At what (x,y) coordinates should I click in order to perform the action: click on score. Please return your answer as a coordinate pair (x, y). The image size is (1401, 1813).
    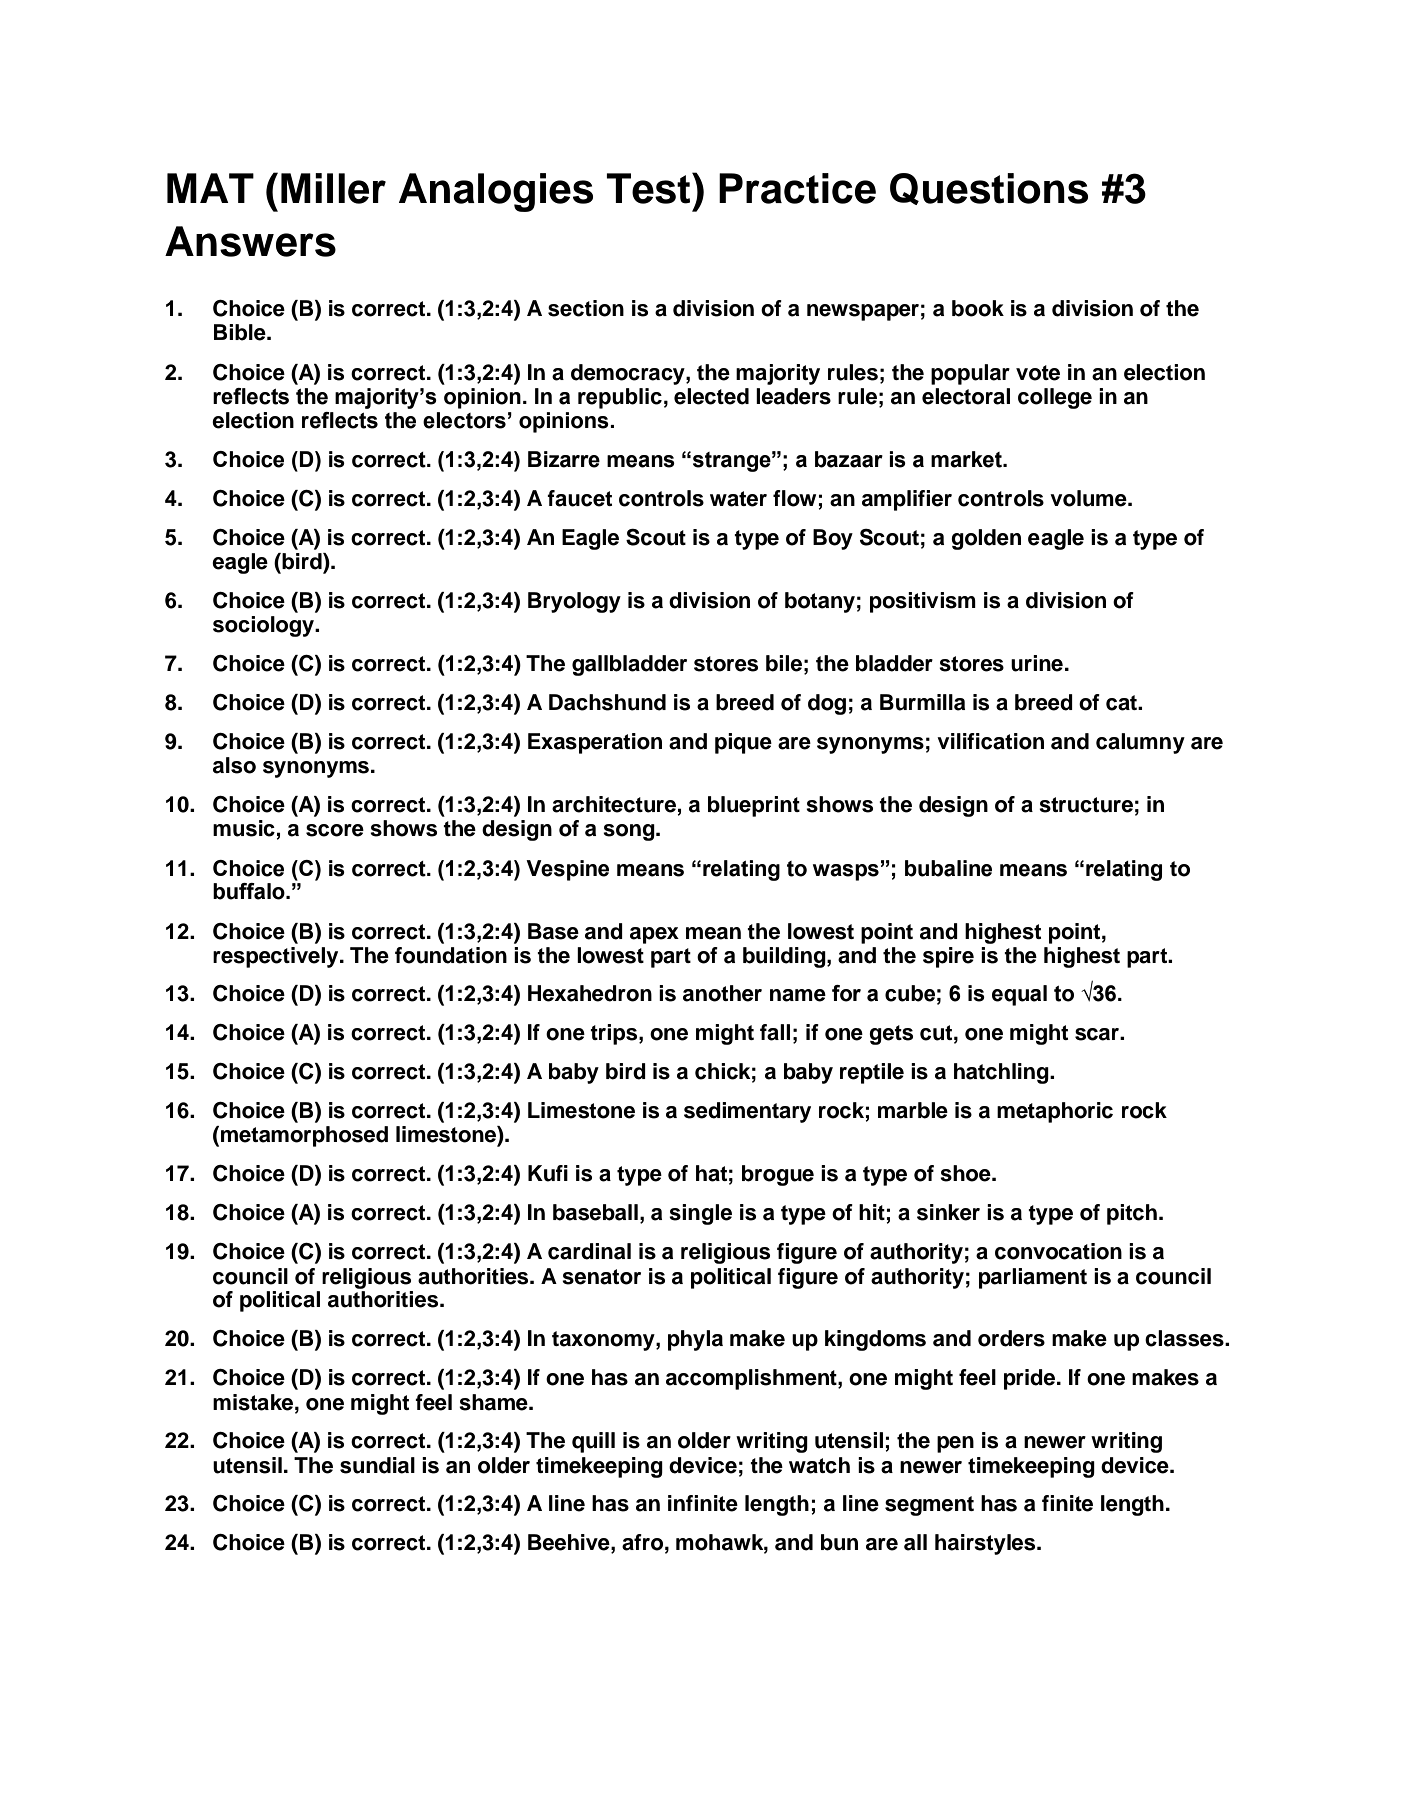
    Looking at the image, I should click on (335, 830).
